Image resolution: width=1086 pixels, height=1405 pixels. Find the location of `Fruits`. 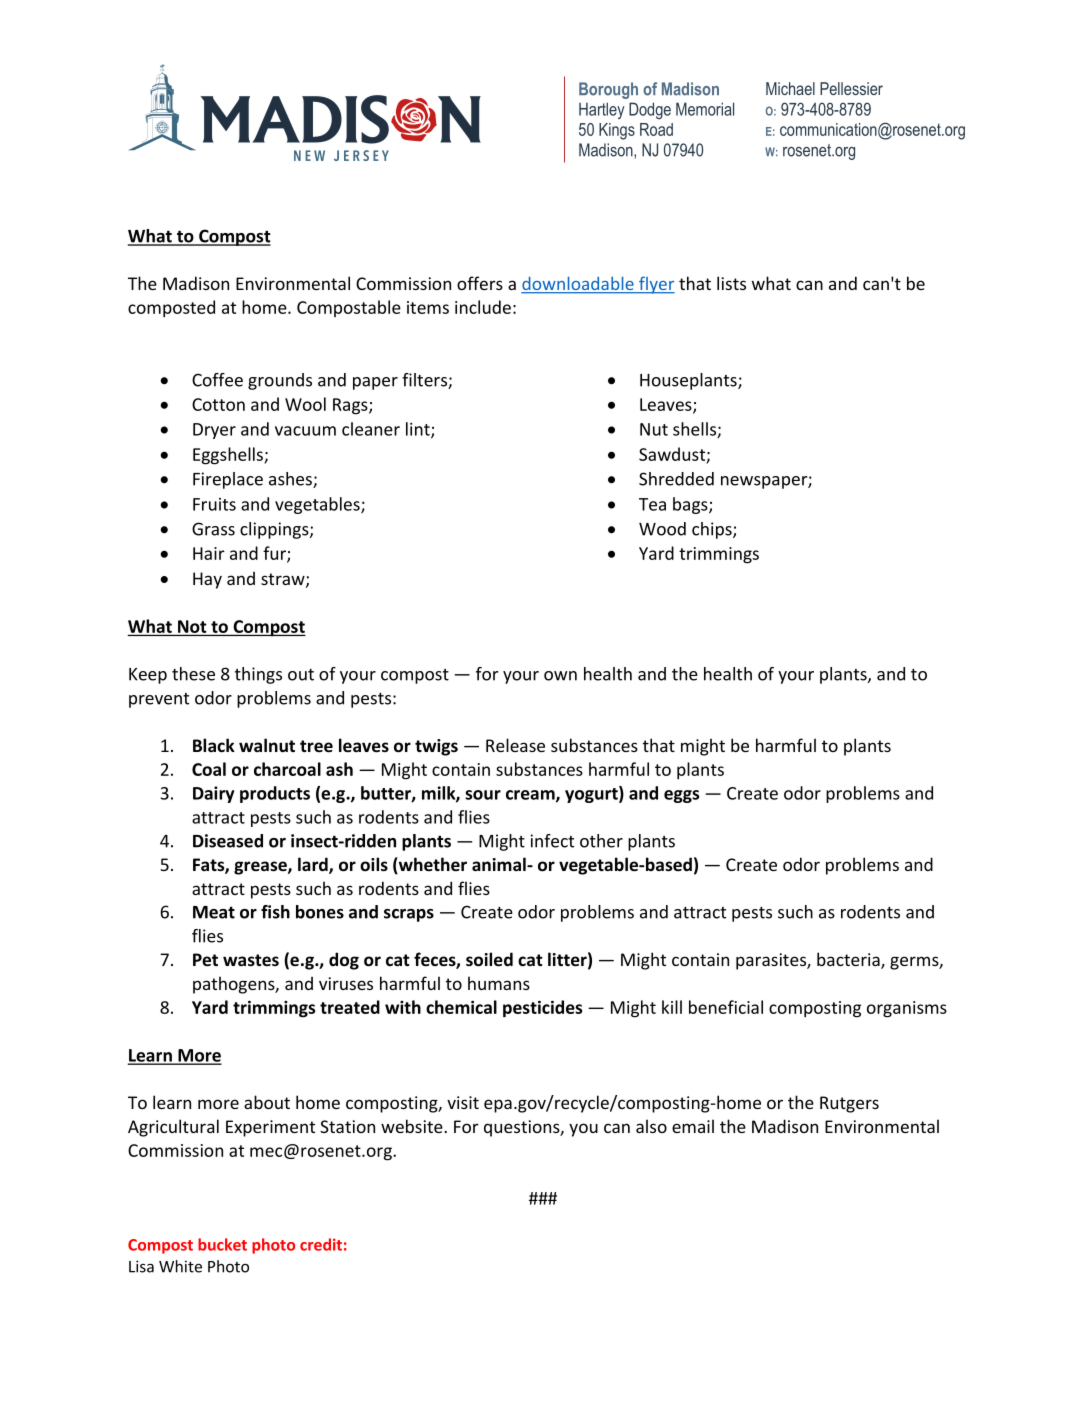

Fruits is located at coordinates (214, 504).
